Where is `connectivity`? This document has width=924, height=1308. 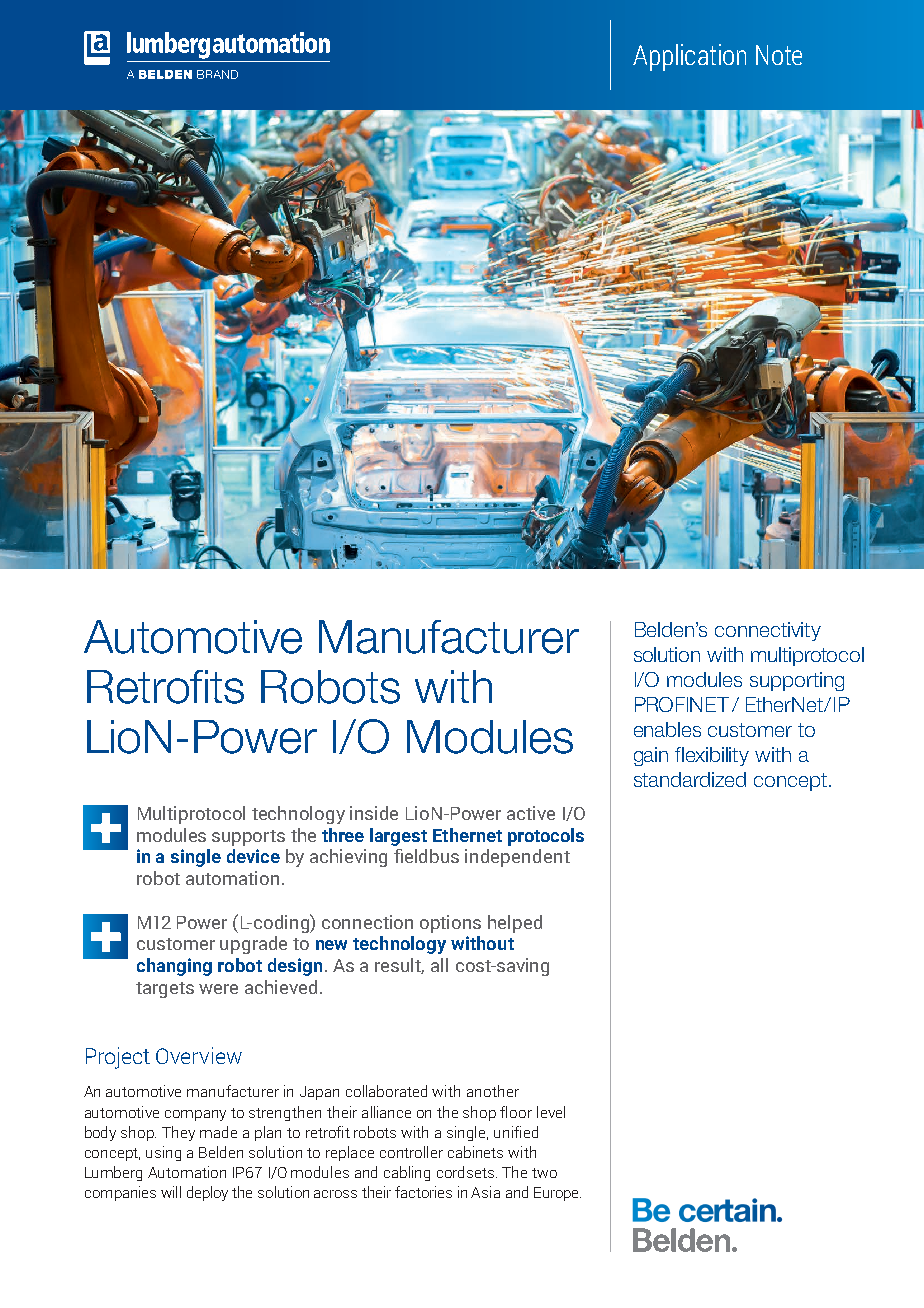
connectivity is located at coordinates (768, 631).
